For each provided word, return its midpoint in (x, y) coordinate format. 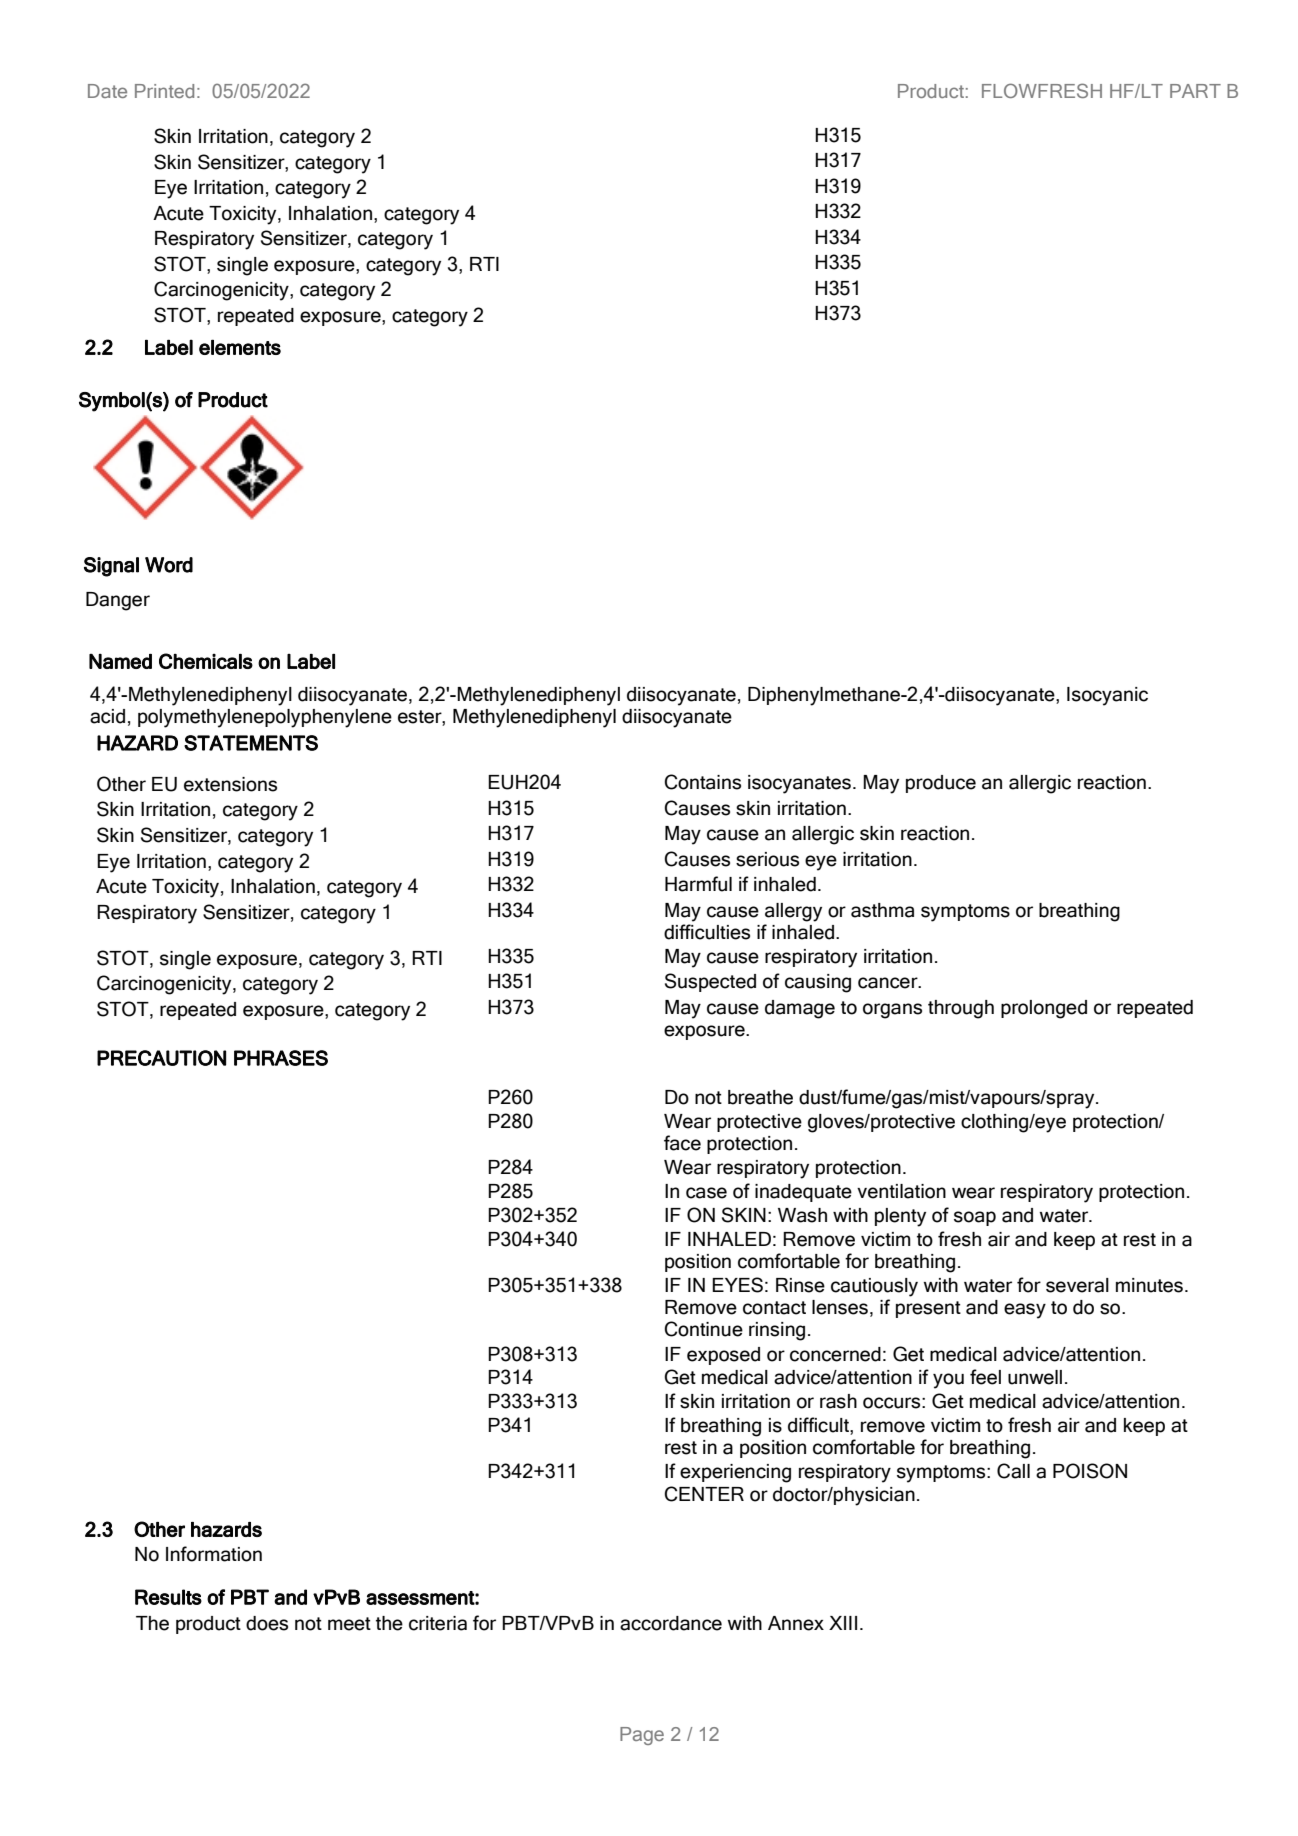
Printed (164, 91)
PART (1195, 91)
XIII (843, 1623)
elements (240, 347)
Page (642, 1736)
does (267, 1623)
